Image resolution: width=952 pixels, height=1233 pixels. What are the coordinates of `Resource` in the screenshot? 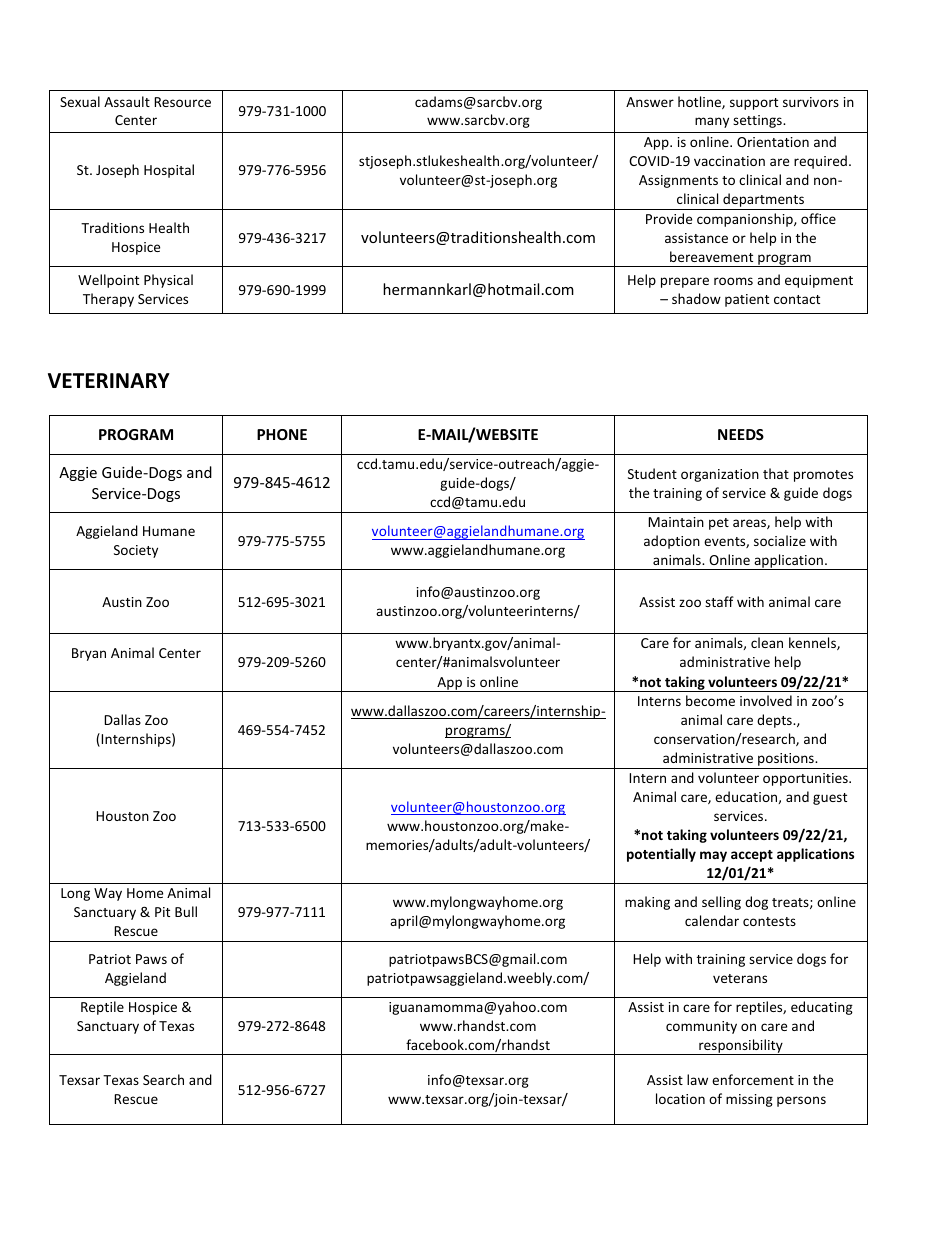 It's located at (182, 102).
